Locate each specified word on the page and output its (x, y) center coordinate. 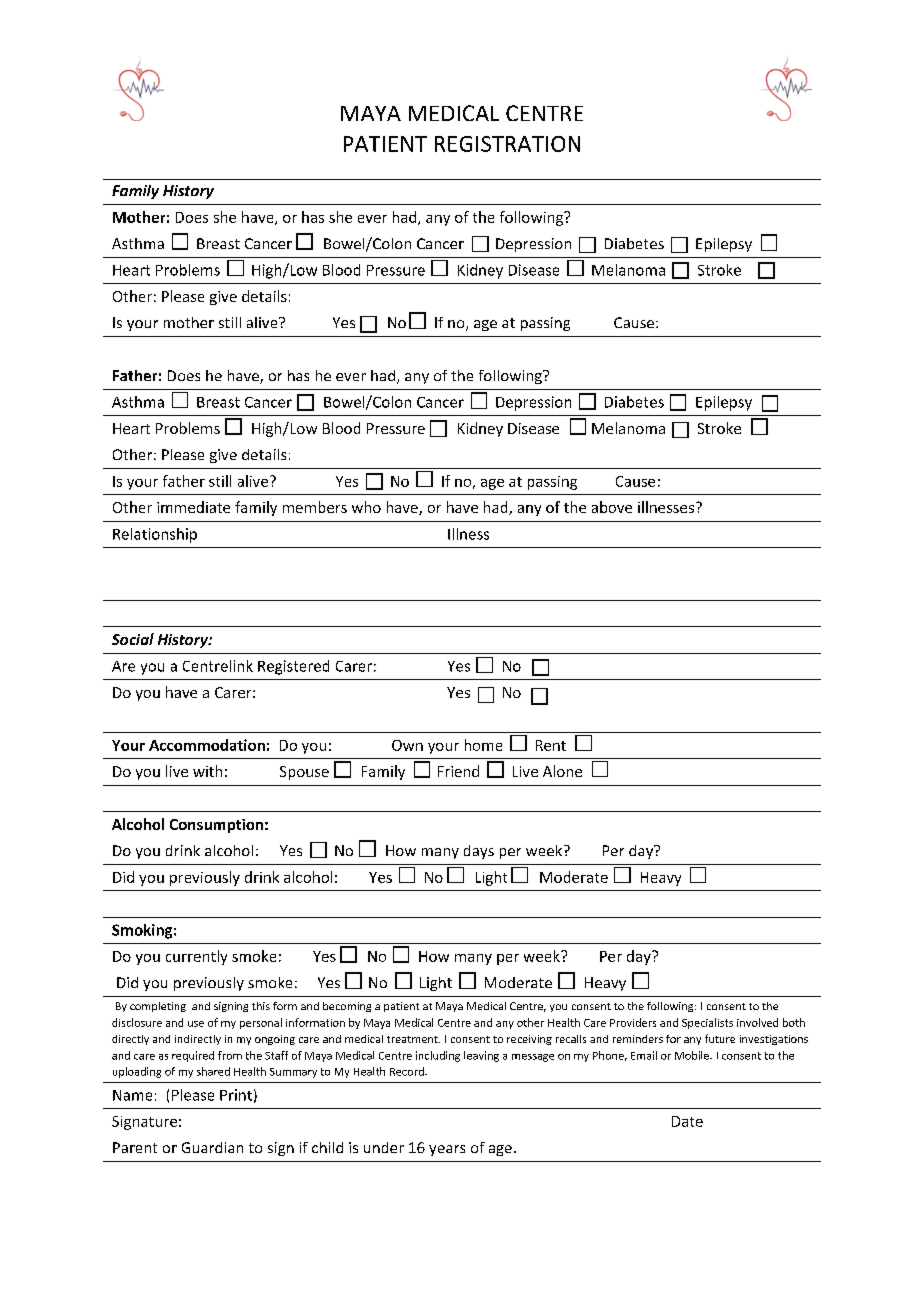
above (612, 507)
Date (687, 1121)
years (447, 1150)
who (366, 507)
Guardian (212, 1147)
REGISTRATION (507, 144)
